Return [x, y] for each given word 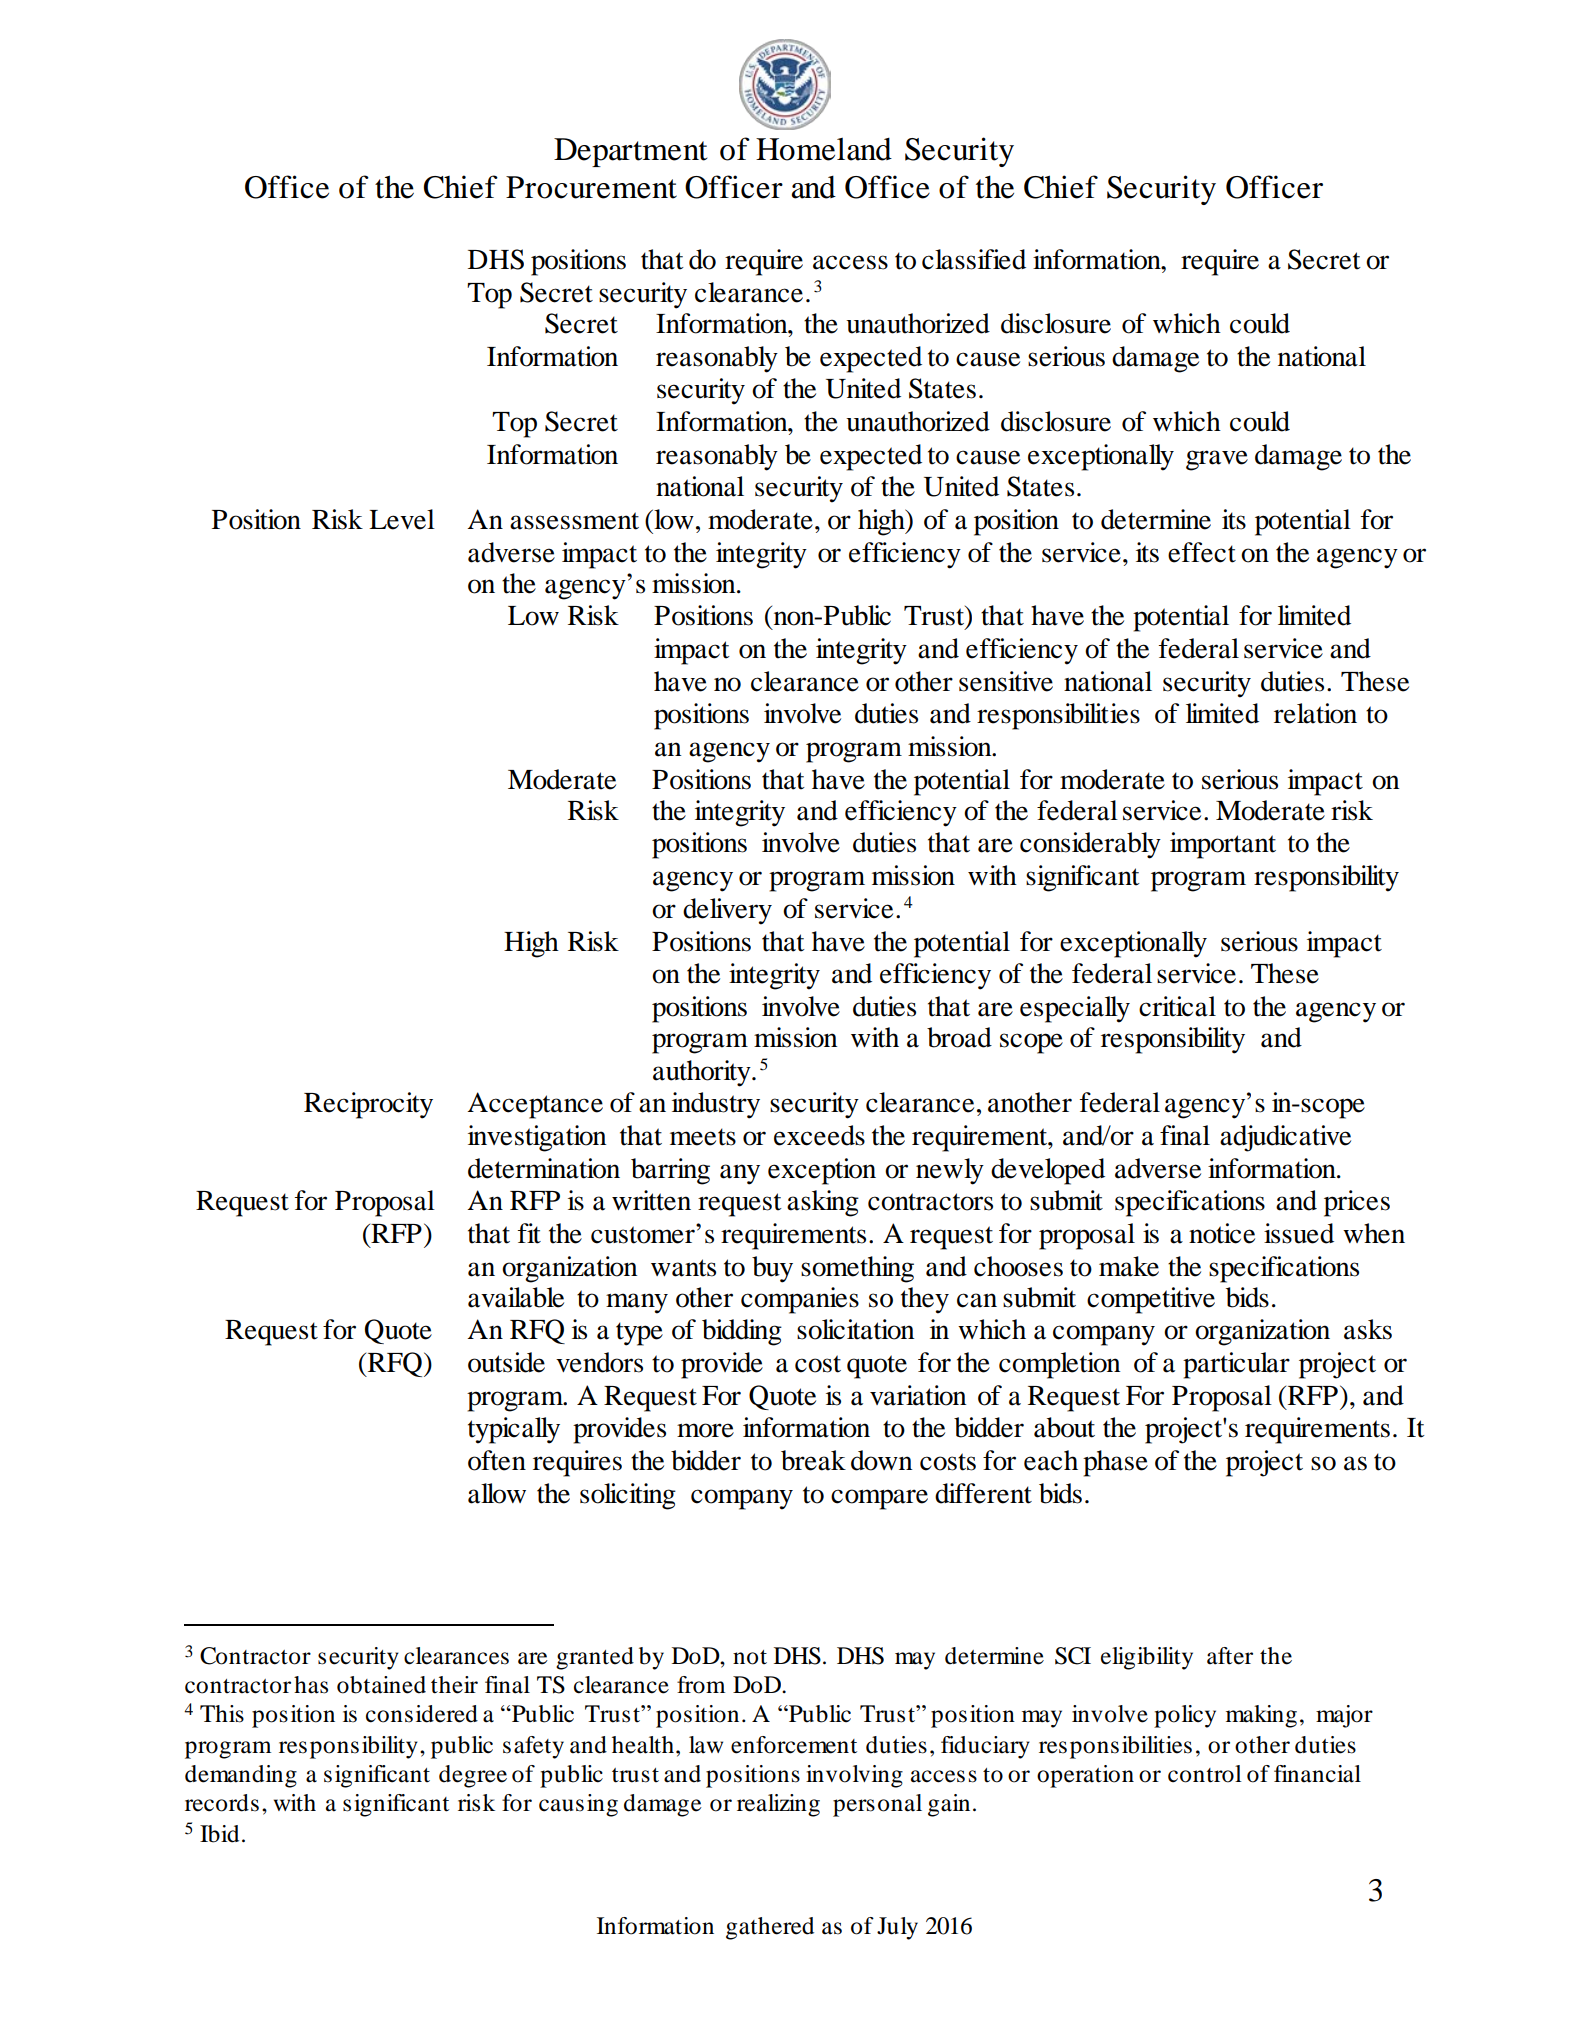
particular [1236, 1365]
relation [1315, 713]
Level [402, 519]
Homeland [824, 149]
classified [974, 259]
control [1205, 1774]
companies [800, 1300]
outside [506, 1362]
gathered [770, 1928]
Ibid [219, 1834]
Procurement [591, 187]
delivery [727, 911]
